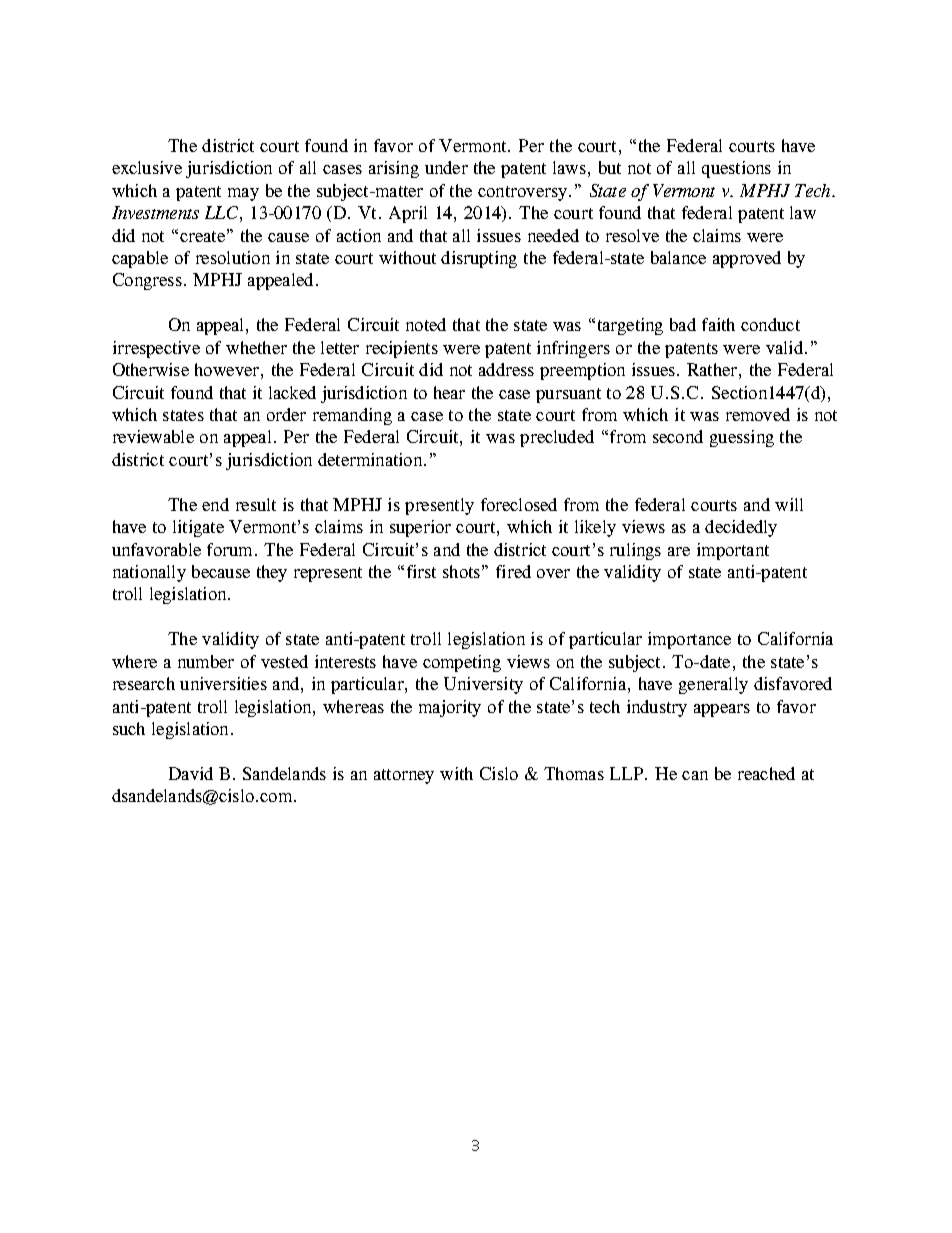  What do you see at coordinates (446, 167) in the document?
I see `under` at bounding box center [446, 167].
